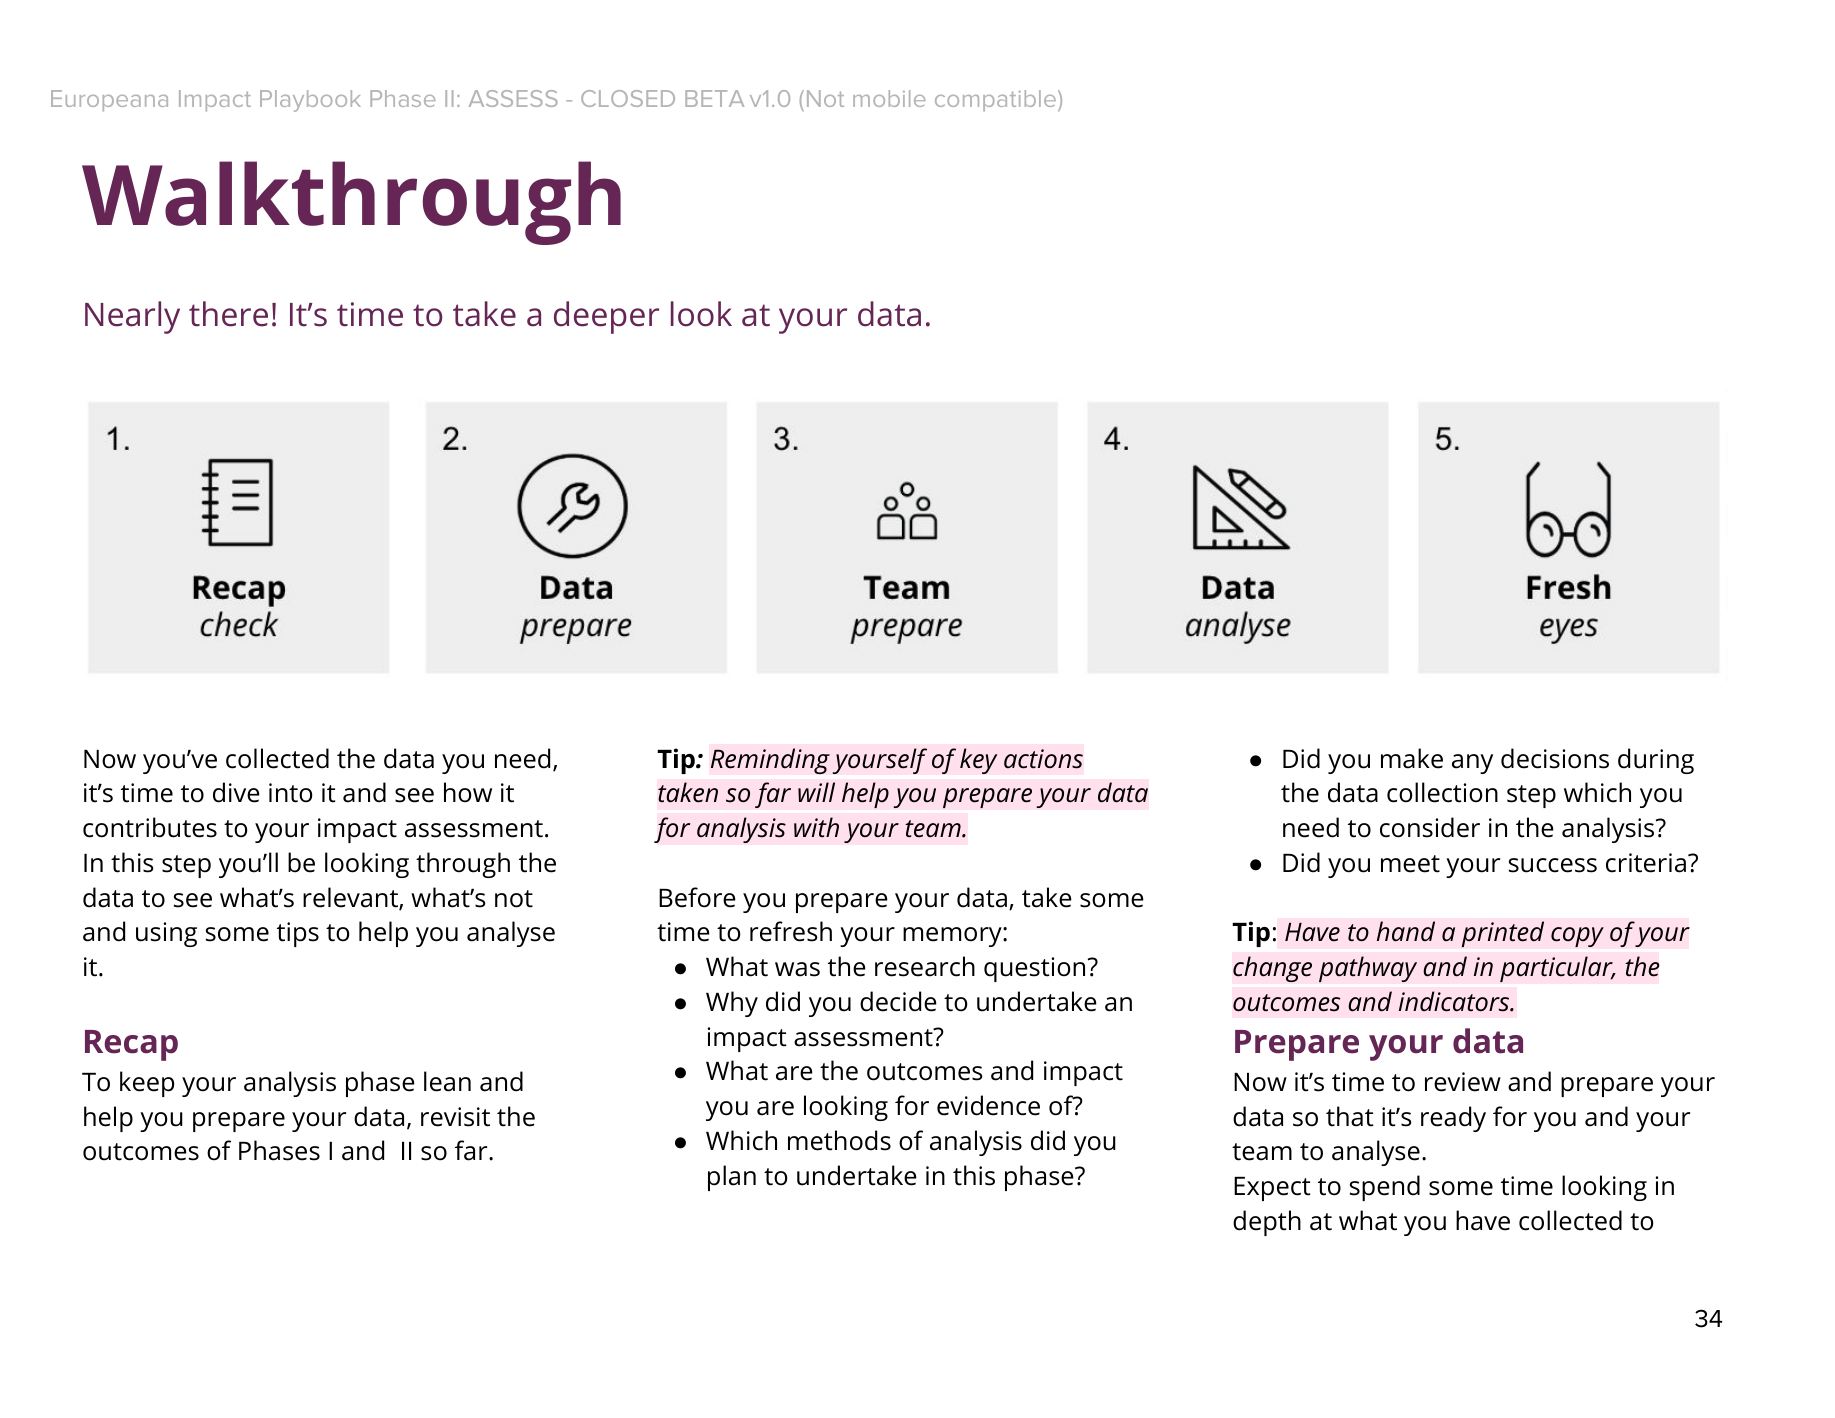 The height and width of the screenshot is (1418, 1835). Describe the element at coordinates (1555, 758) in the screenshot. I see `decisions` at that location.
